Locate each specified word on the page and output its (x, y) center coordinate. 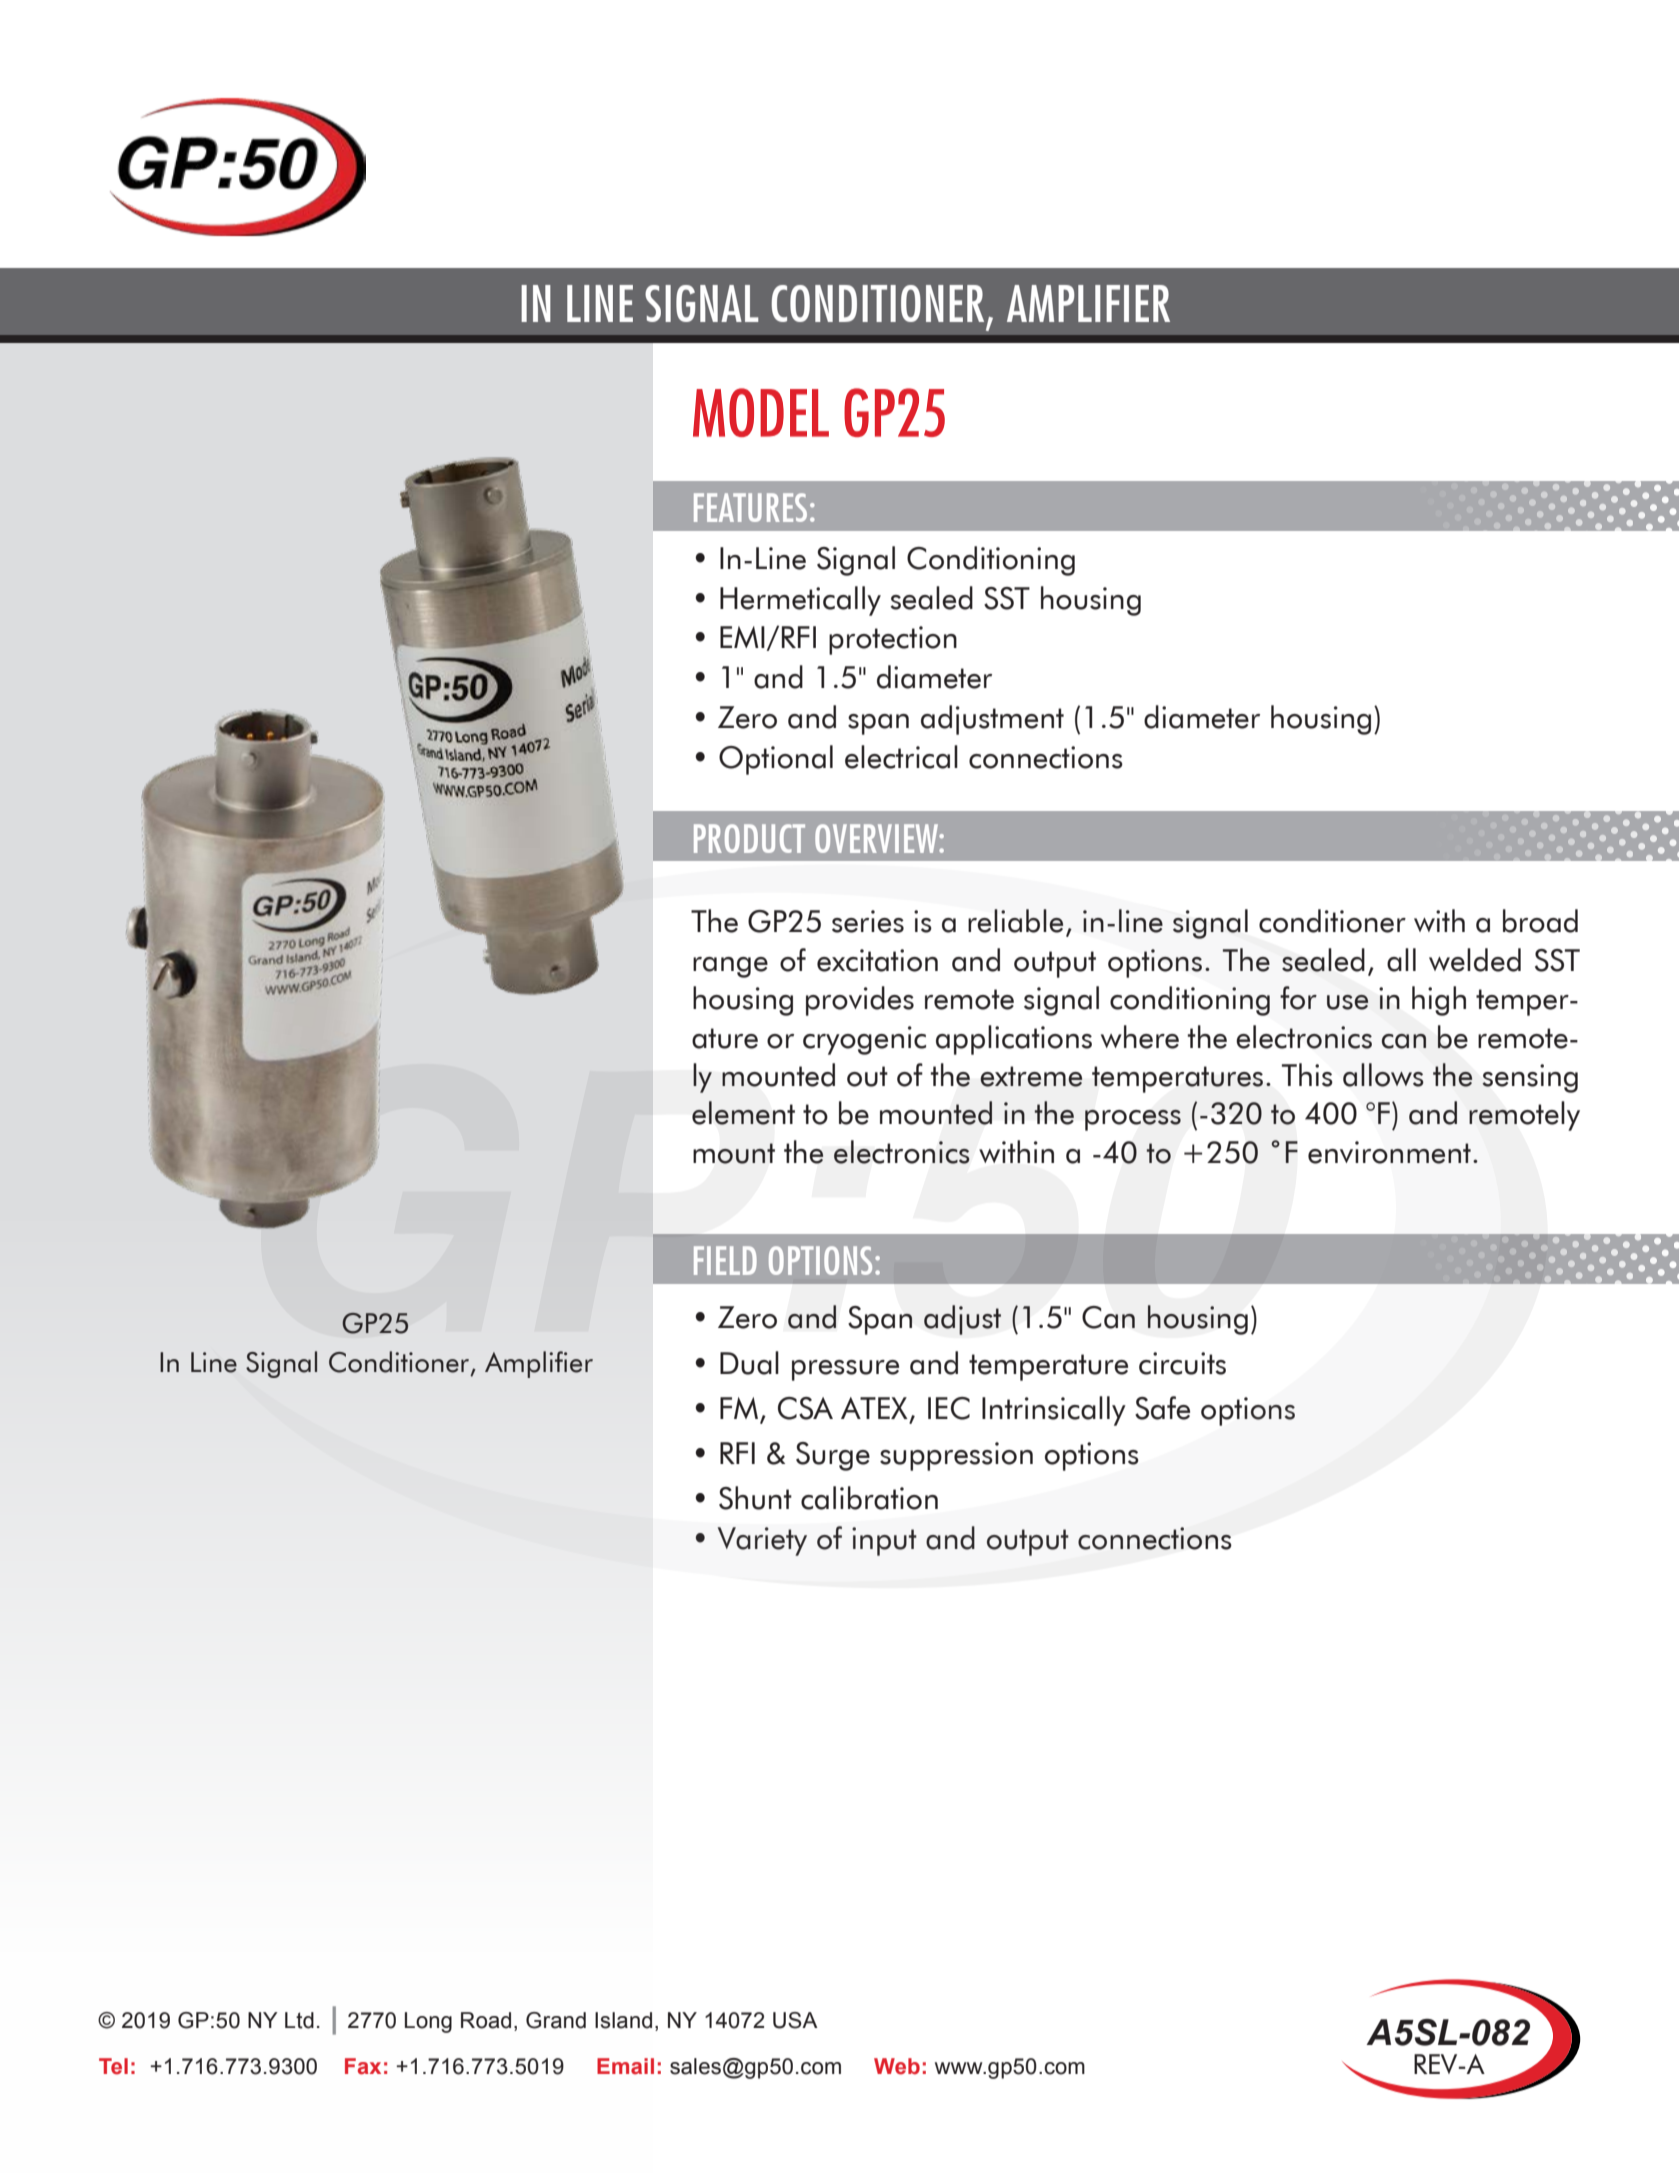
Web (897, 2066)
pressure (845, 1370)
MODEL (761, 412)
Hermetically (800, 601)
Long (428, 2022)
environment (1389, 1152)
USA (795, 2020)
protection (893, 640)
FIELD (725, 1260)
